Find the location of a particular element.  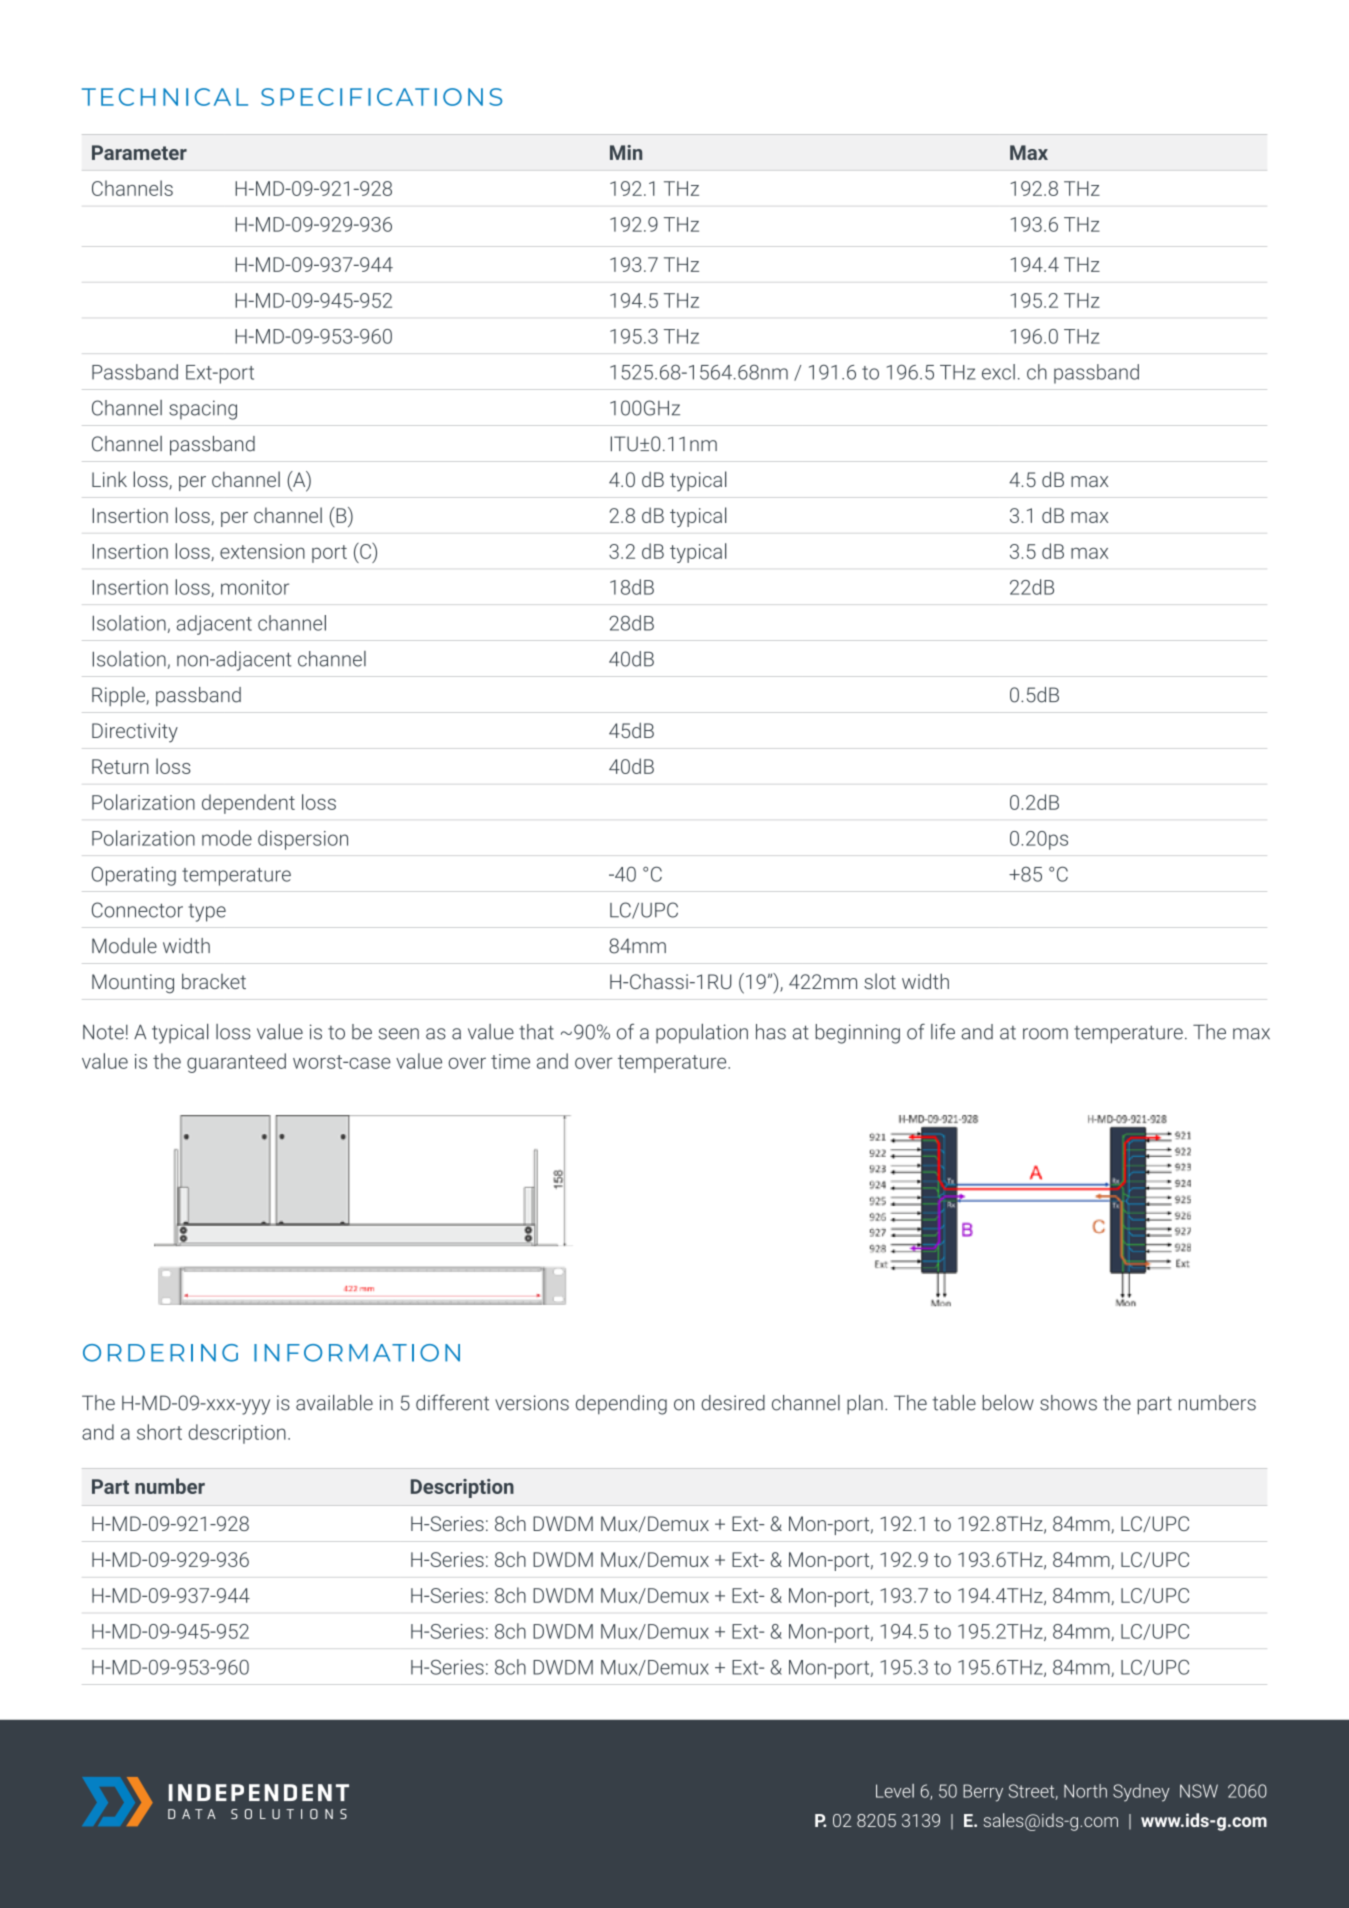

type is located at coordinates (207, 913).
